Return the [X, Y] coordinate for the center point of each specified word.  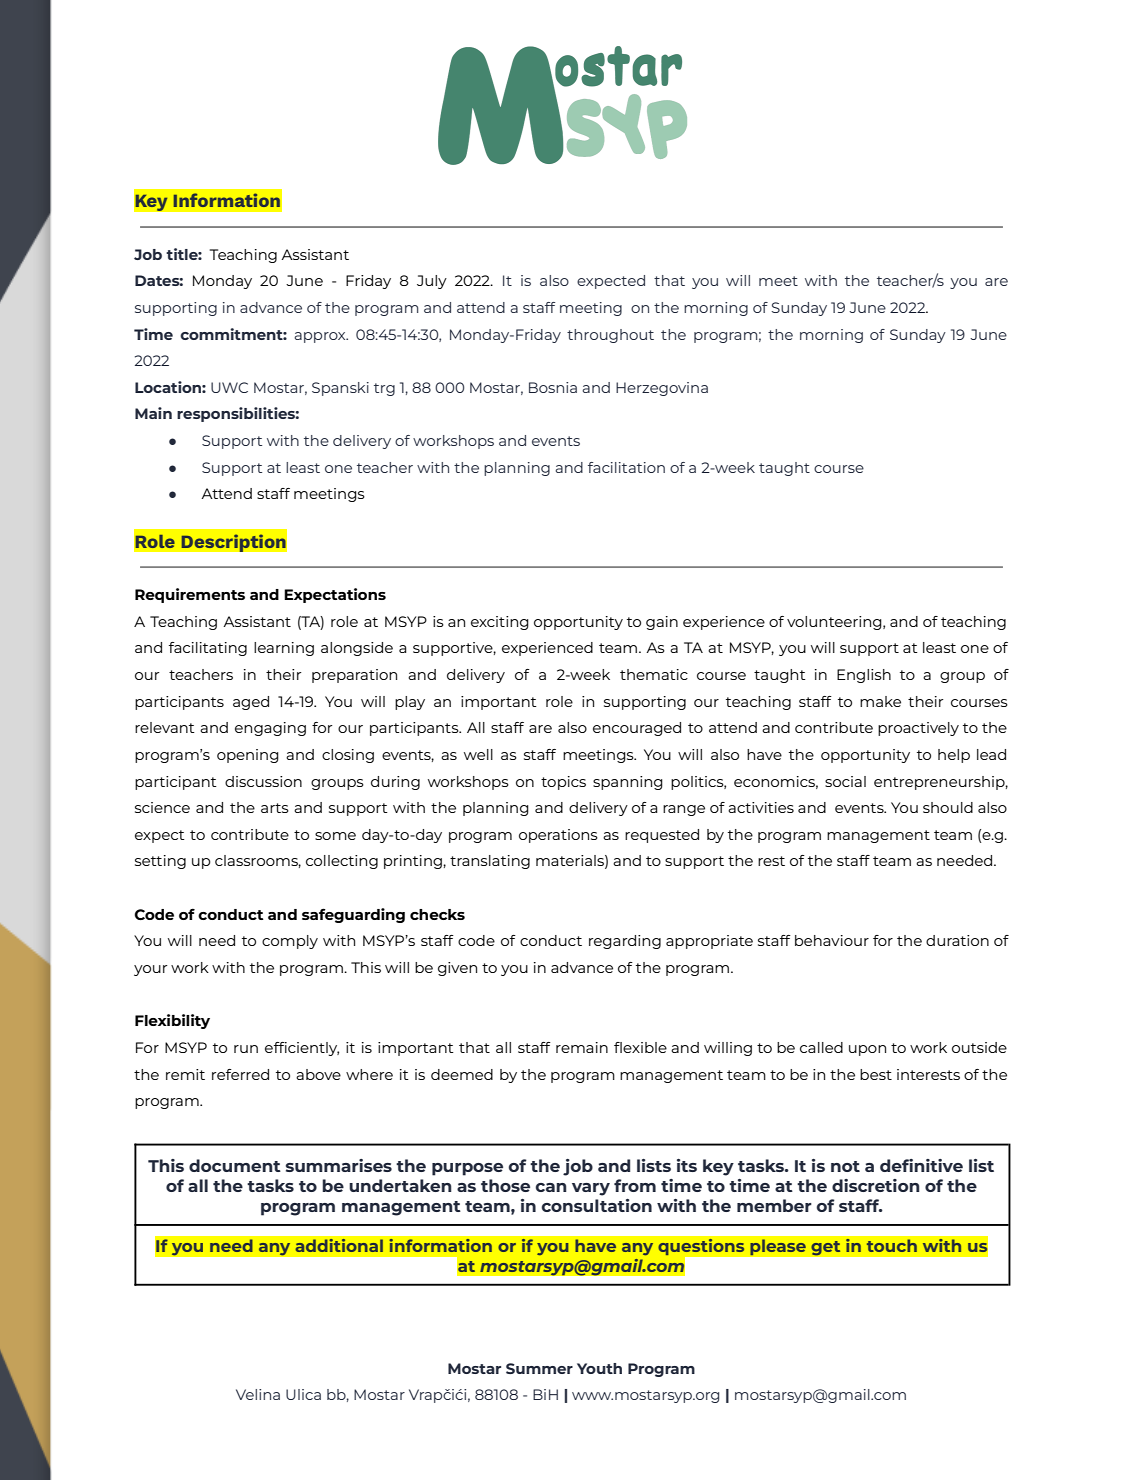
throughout [610, 336]
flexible [640, 1047]
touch [892, 1245]
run [246, 1049]
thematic [654, 674]
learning [284, 649]
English [864, 676]
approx [321, 337]
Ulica [303, 1394]
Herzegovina [662, 389]
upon [867, 1050]
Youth [599, 1368]
